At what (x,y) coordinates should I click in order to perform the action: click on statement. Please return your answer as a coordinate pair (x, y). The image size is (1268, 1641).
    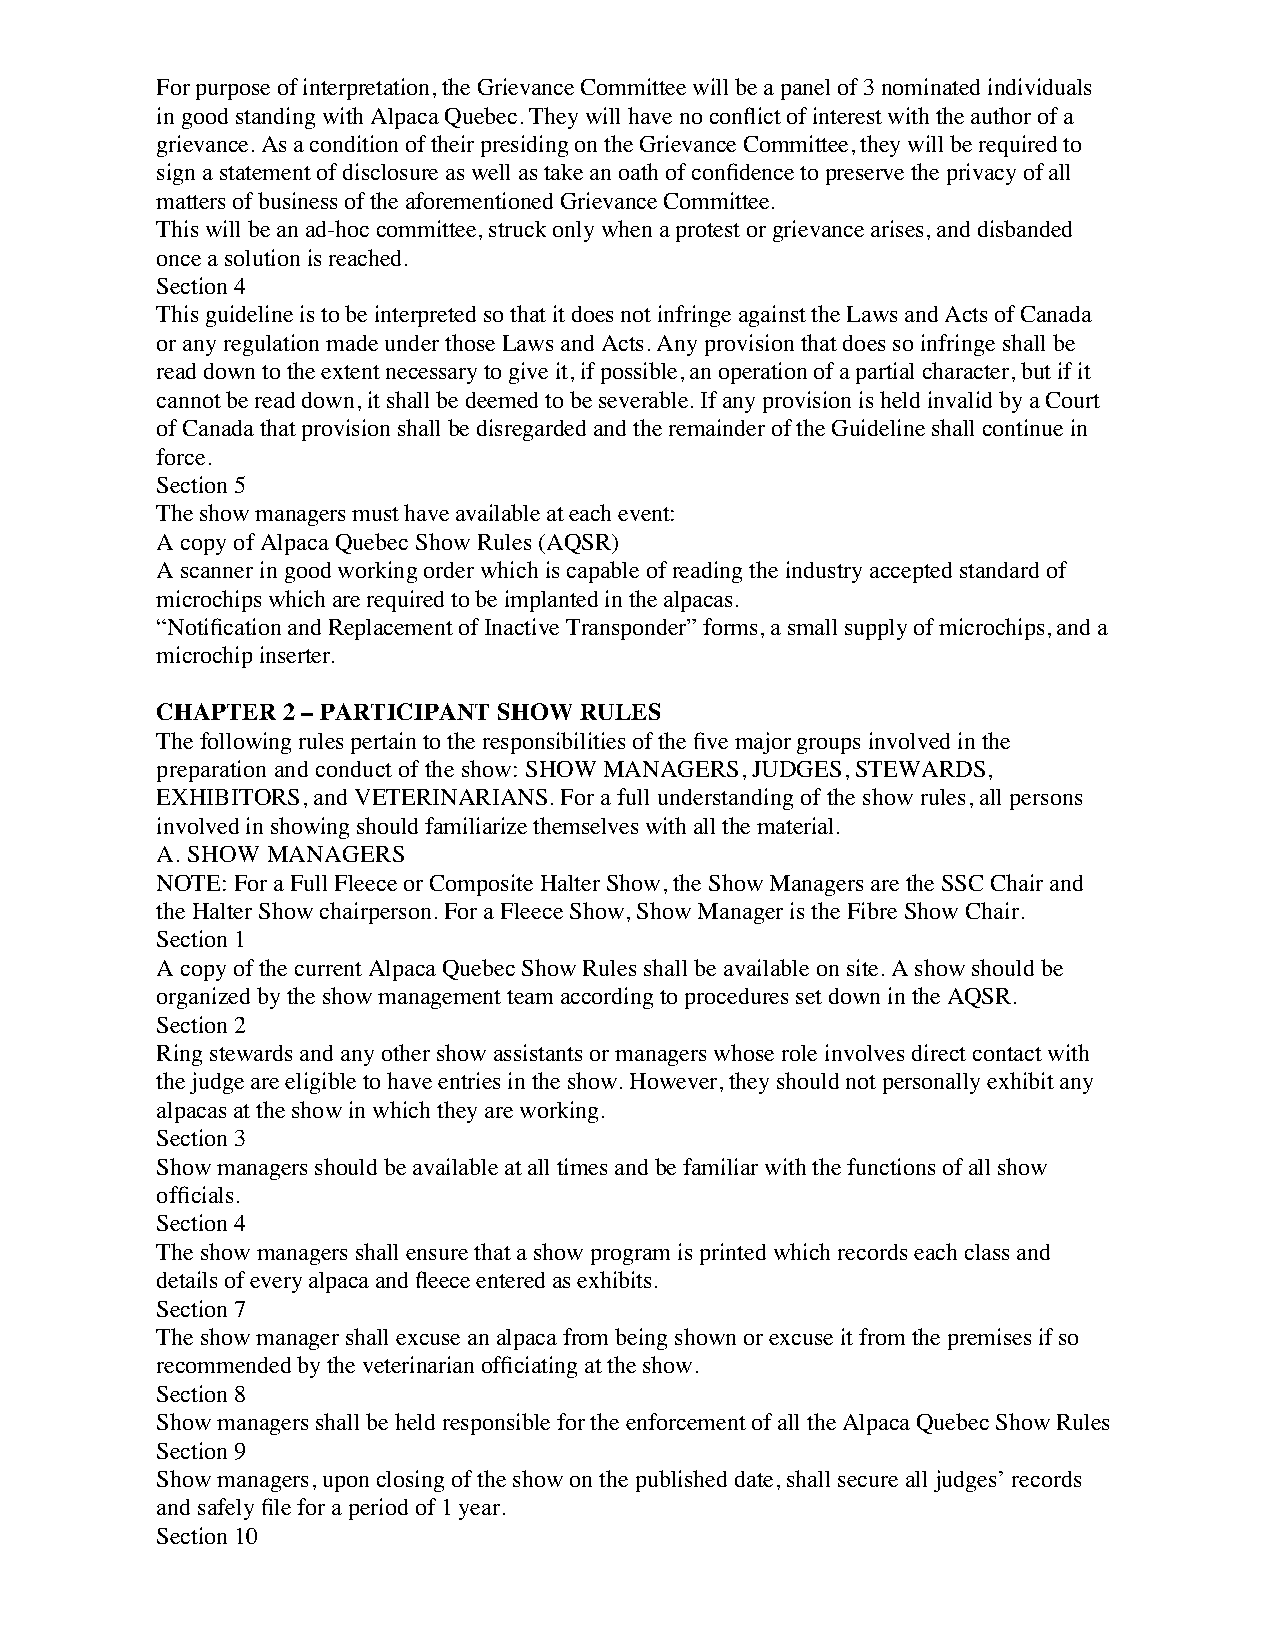
    Looking at the image, I should click on (265, 173).
